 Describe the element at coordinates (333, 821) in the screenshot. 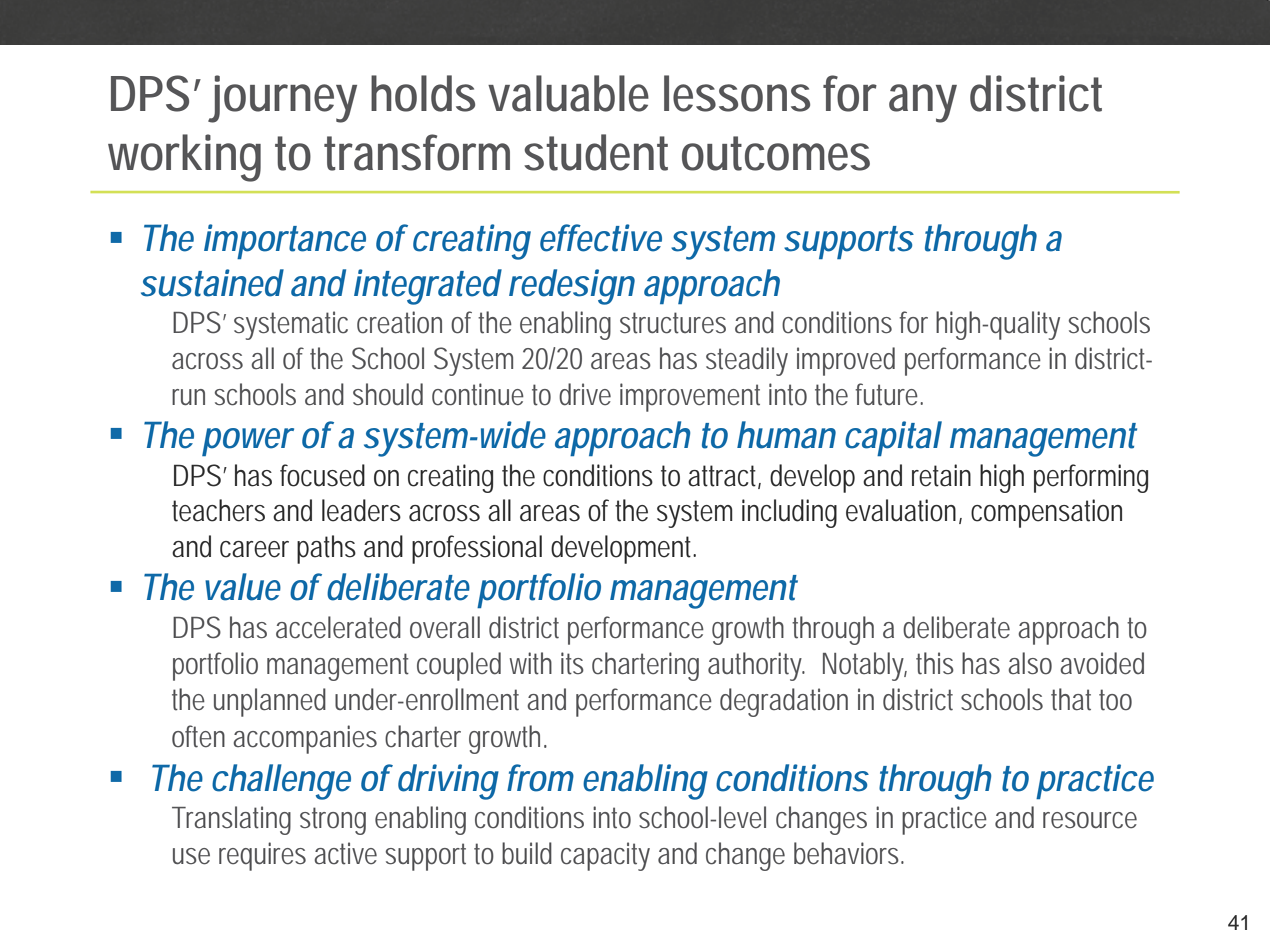

I see `strong` at that location.
